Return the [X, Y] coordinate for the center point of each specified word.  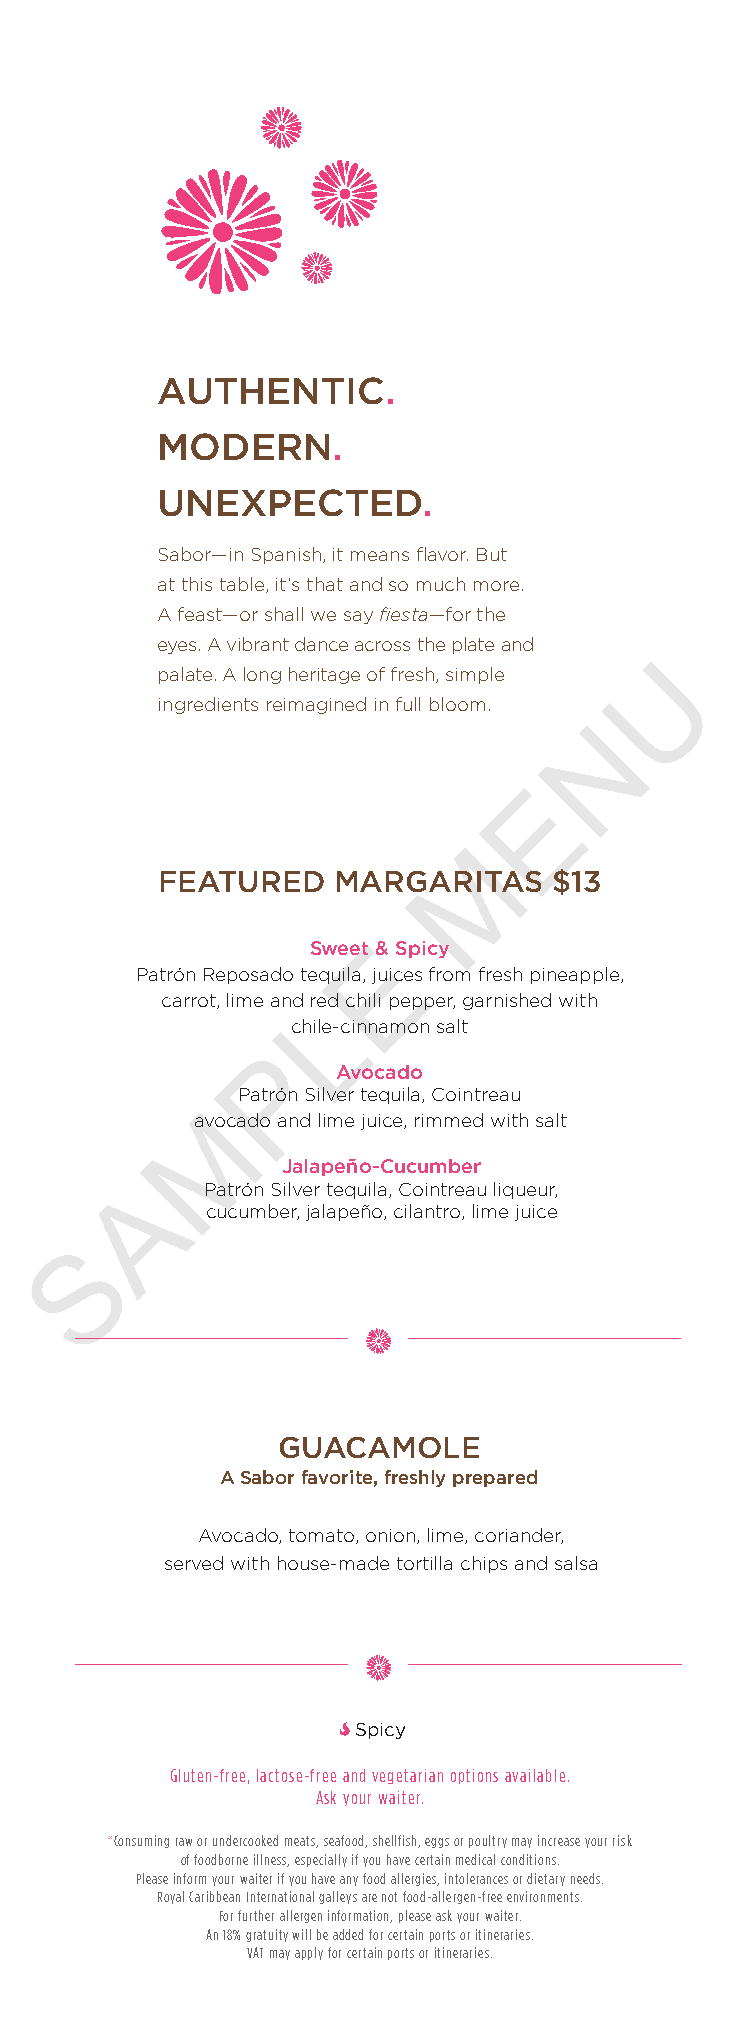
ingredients [208, 705]
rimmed [449, 1120]
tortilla [424, 1563]
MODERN [244, 446]
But [492, 554]
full [408, 704]
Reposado [248, 975]
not [389, 1897]
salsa [576, 1563]
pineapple [575, 975]
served [194, 1563]
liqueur [525, 1190]
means [380, 556]
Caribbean [214, 1896]
